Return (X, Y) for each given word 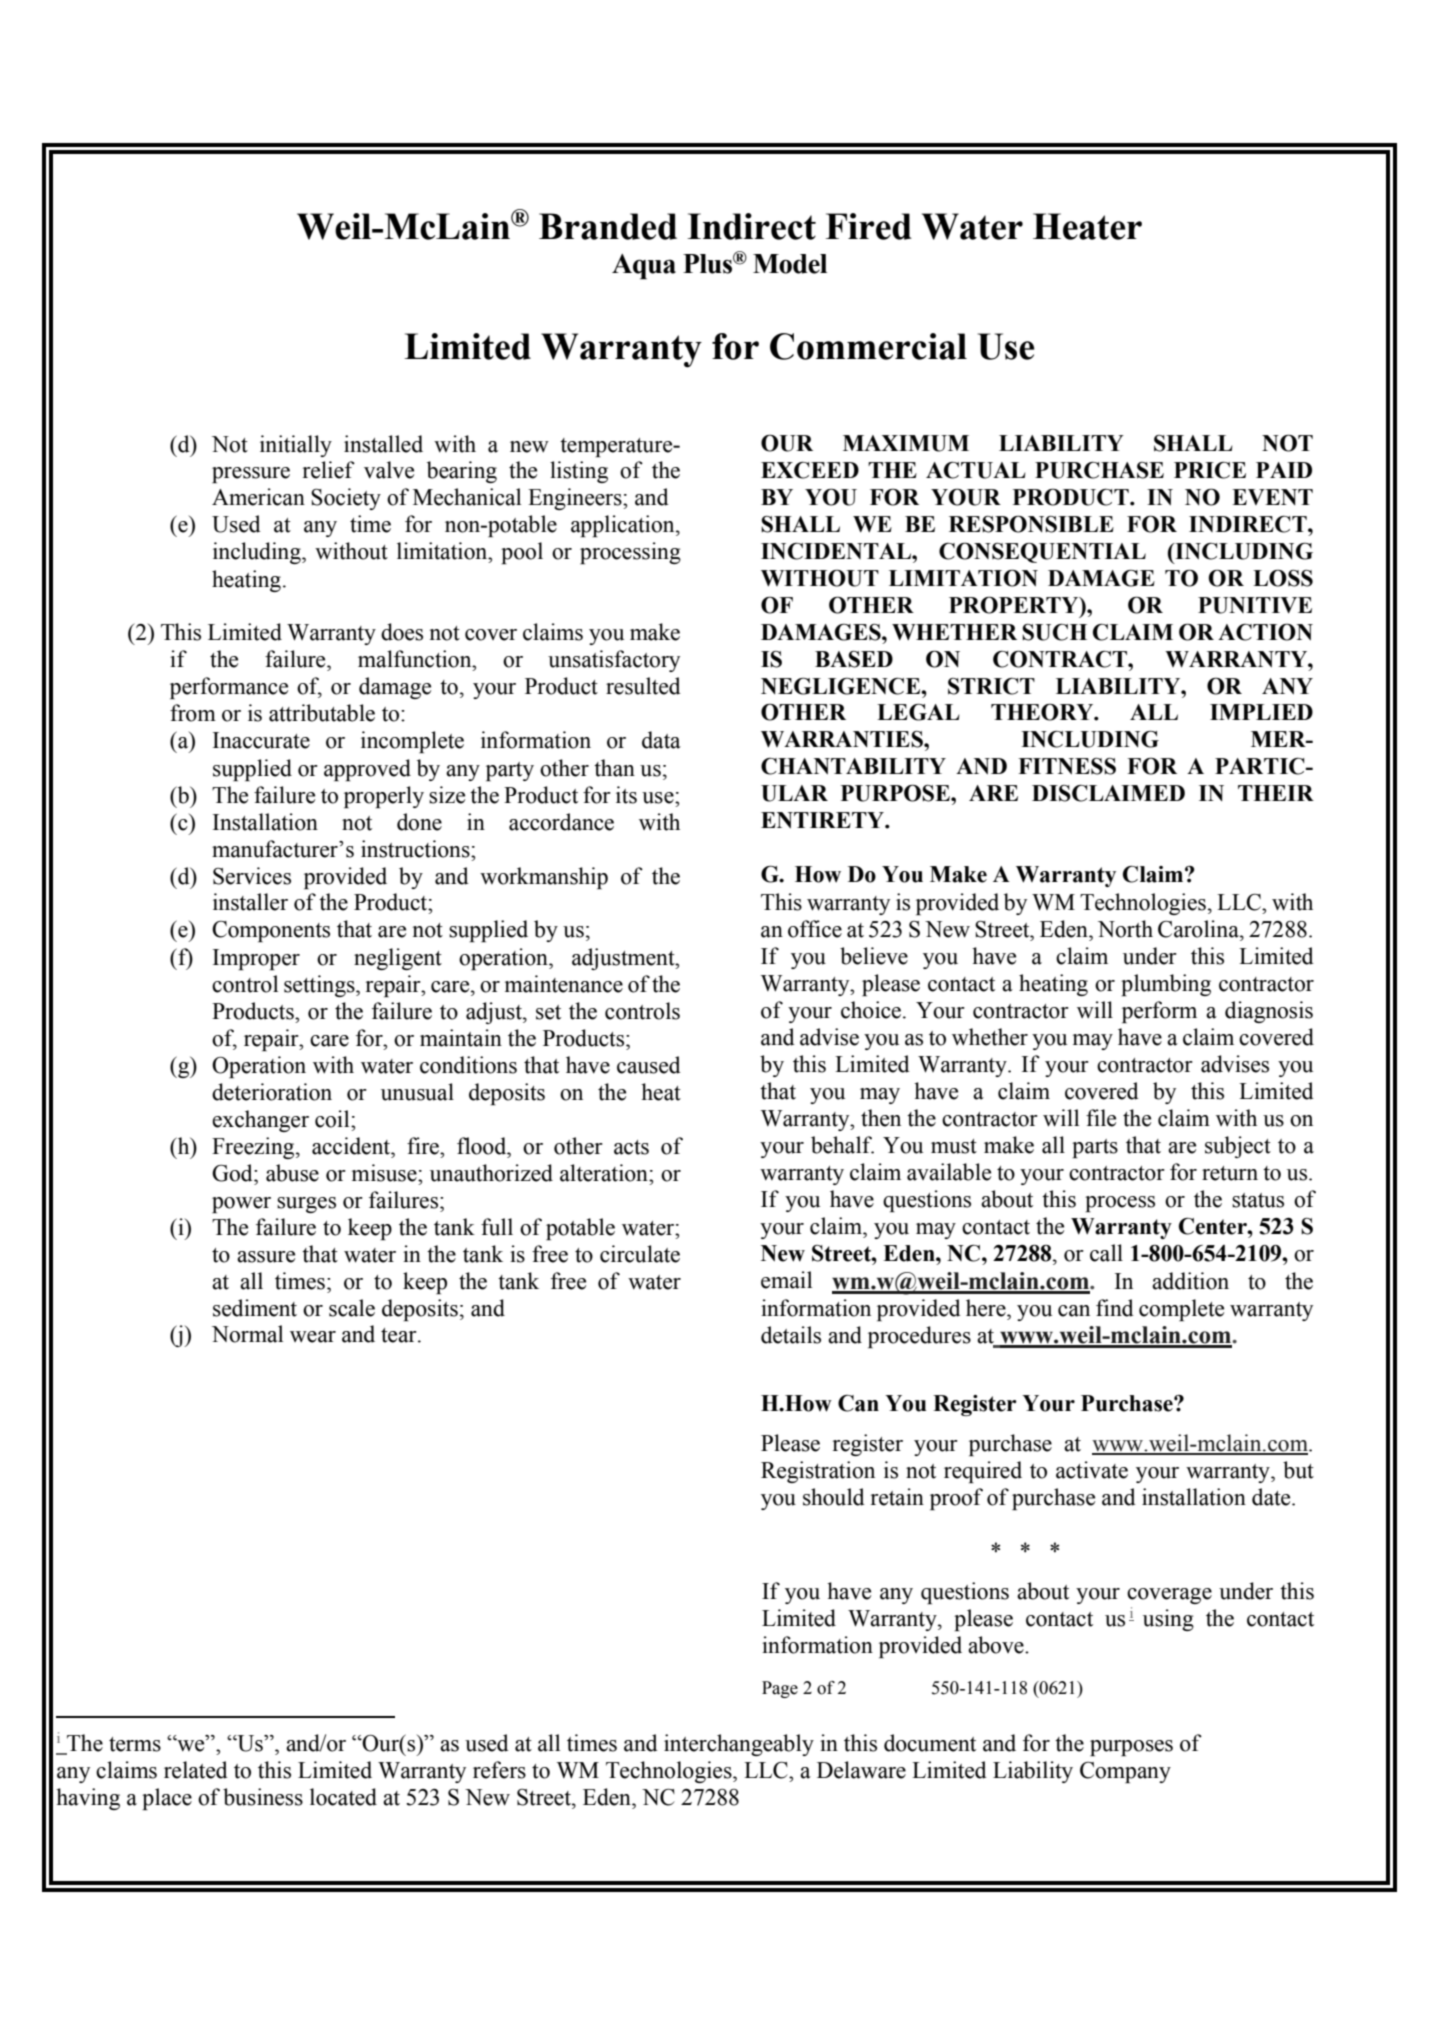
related (196, 1770)
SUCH (1054, 632)
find (1115, 1308)
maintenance (564, 984)
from (193, 713)
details (791, 1335)
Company (1125, 1772)
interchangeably (739, 1745)
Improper (256, 959)
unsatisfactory (614, 661)
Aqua (644, 267)
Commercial (868, 346)
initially (296, 446)
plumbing (1166, 985)
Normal (247, 1334)
